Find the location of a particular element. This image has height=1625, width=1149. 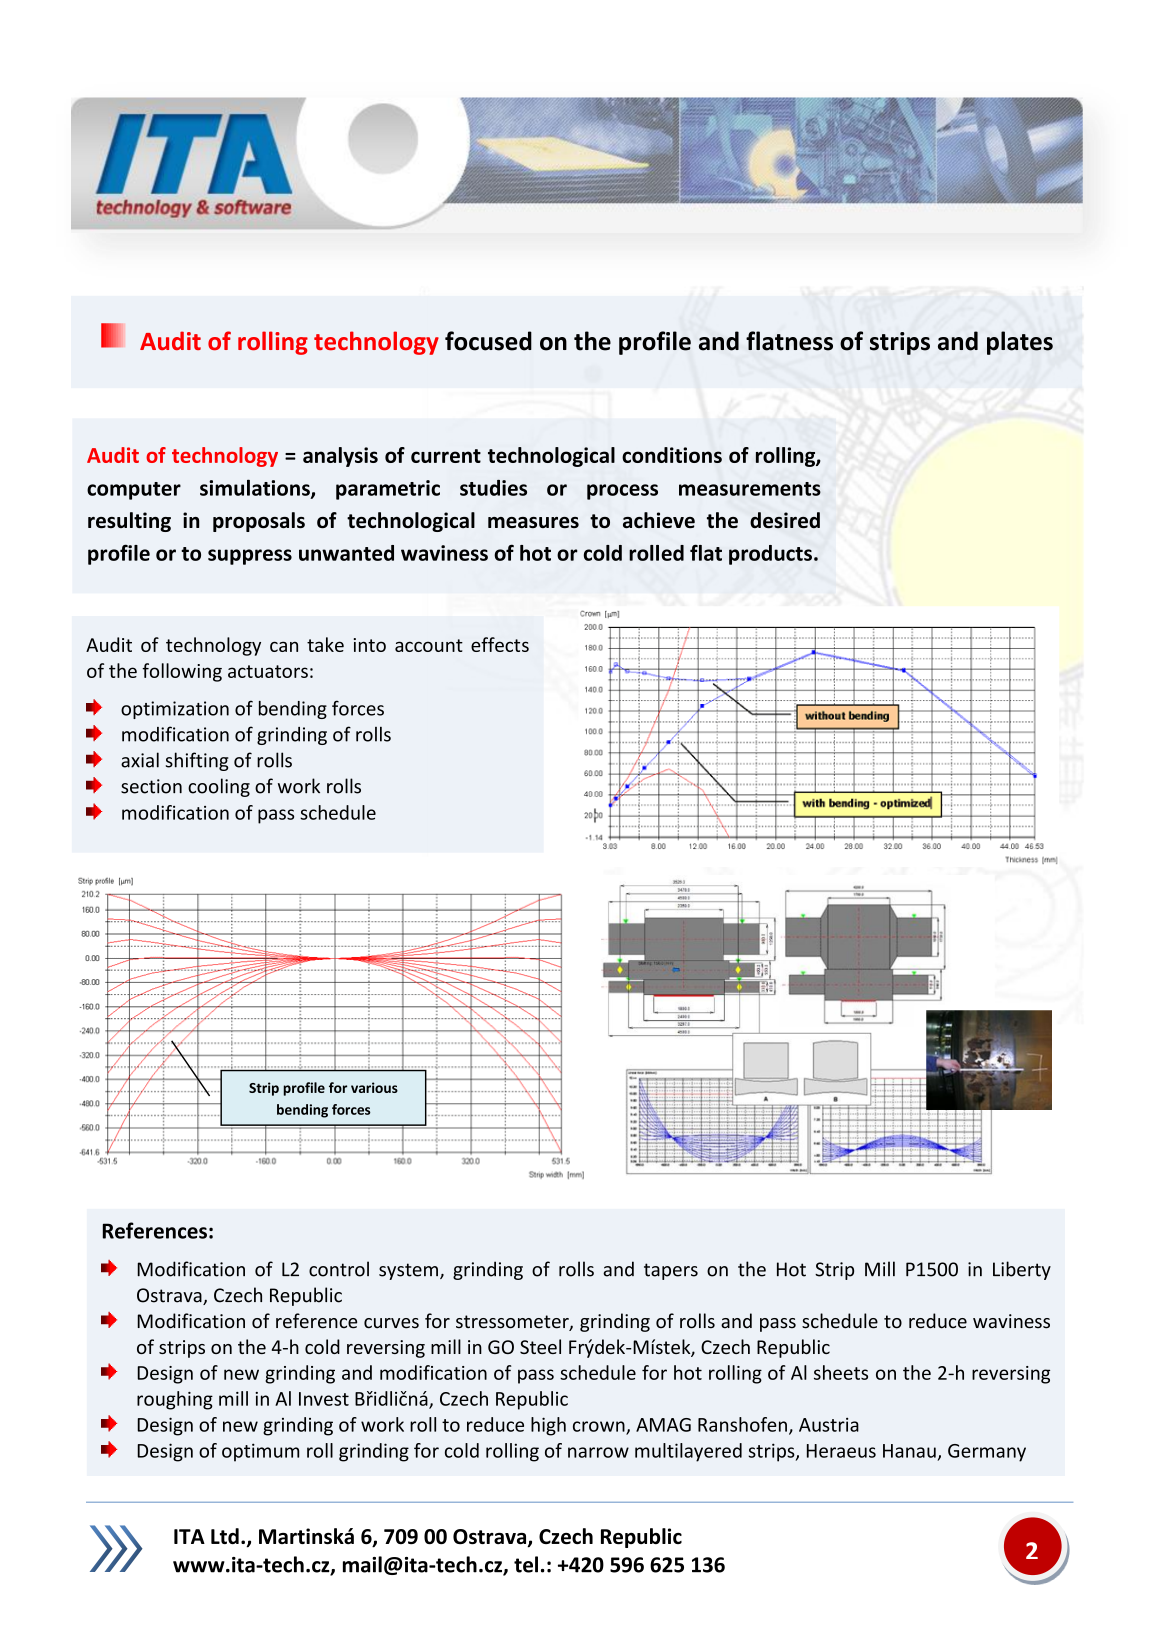

effects is located at coordinates (500, 644).
